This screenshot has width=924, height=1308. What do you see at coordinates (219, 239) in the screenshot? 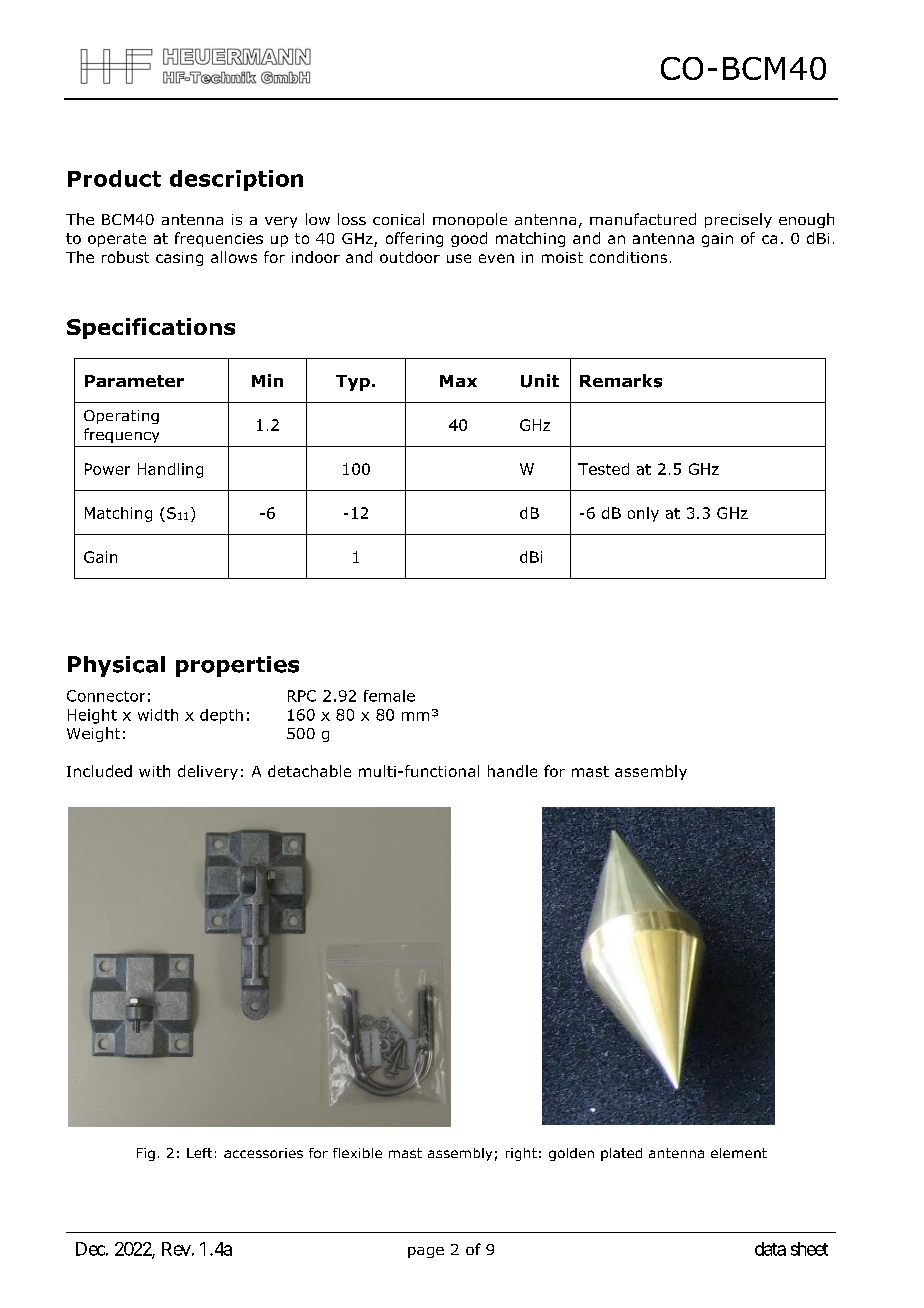
I see `frequencies` at bounding box center [219, 239].
